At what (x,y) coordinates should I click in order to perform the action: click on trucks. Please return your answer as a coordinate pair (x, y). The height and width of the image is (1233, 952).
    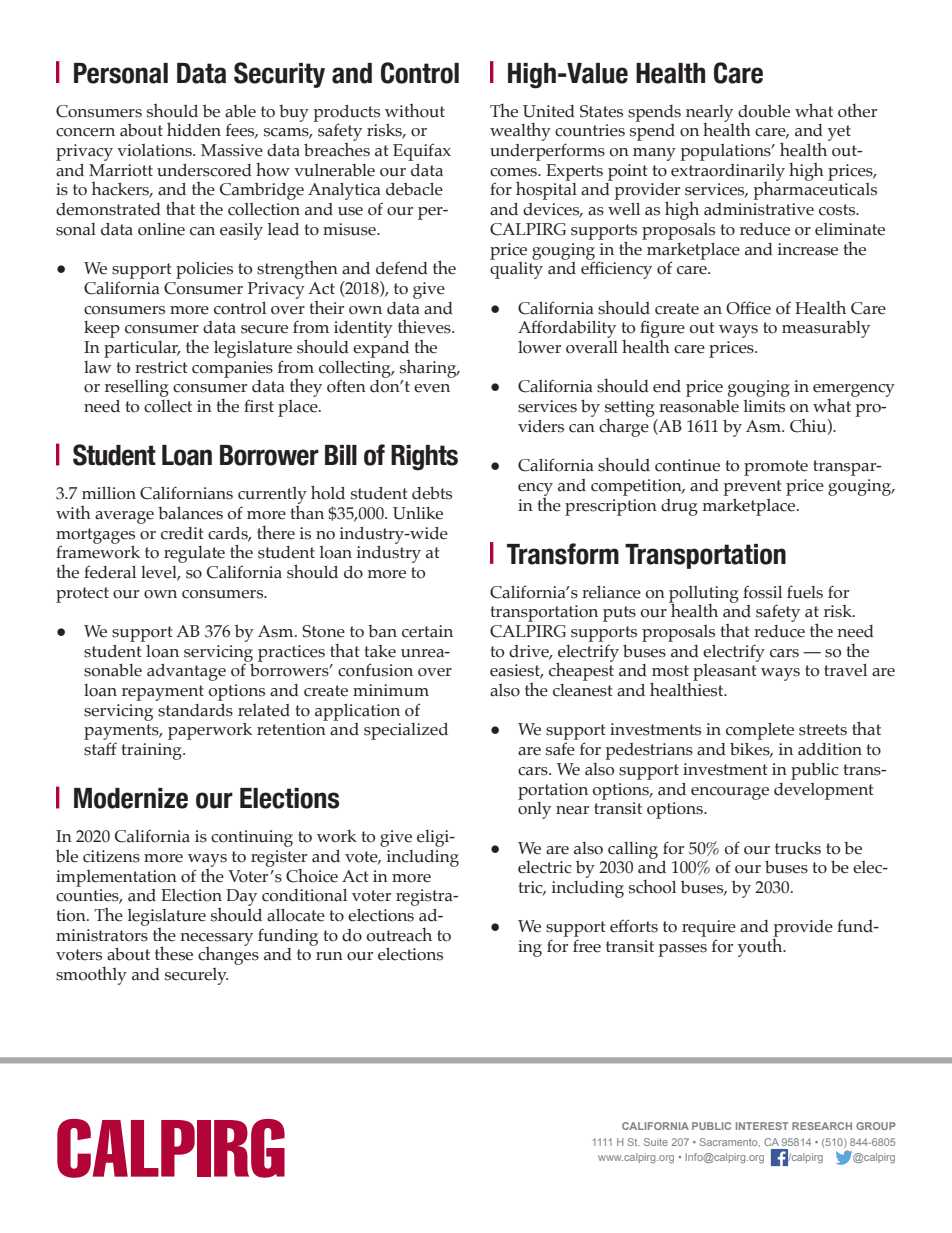
    Looking at the image, I should click on (798, 848).
